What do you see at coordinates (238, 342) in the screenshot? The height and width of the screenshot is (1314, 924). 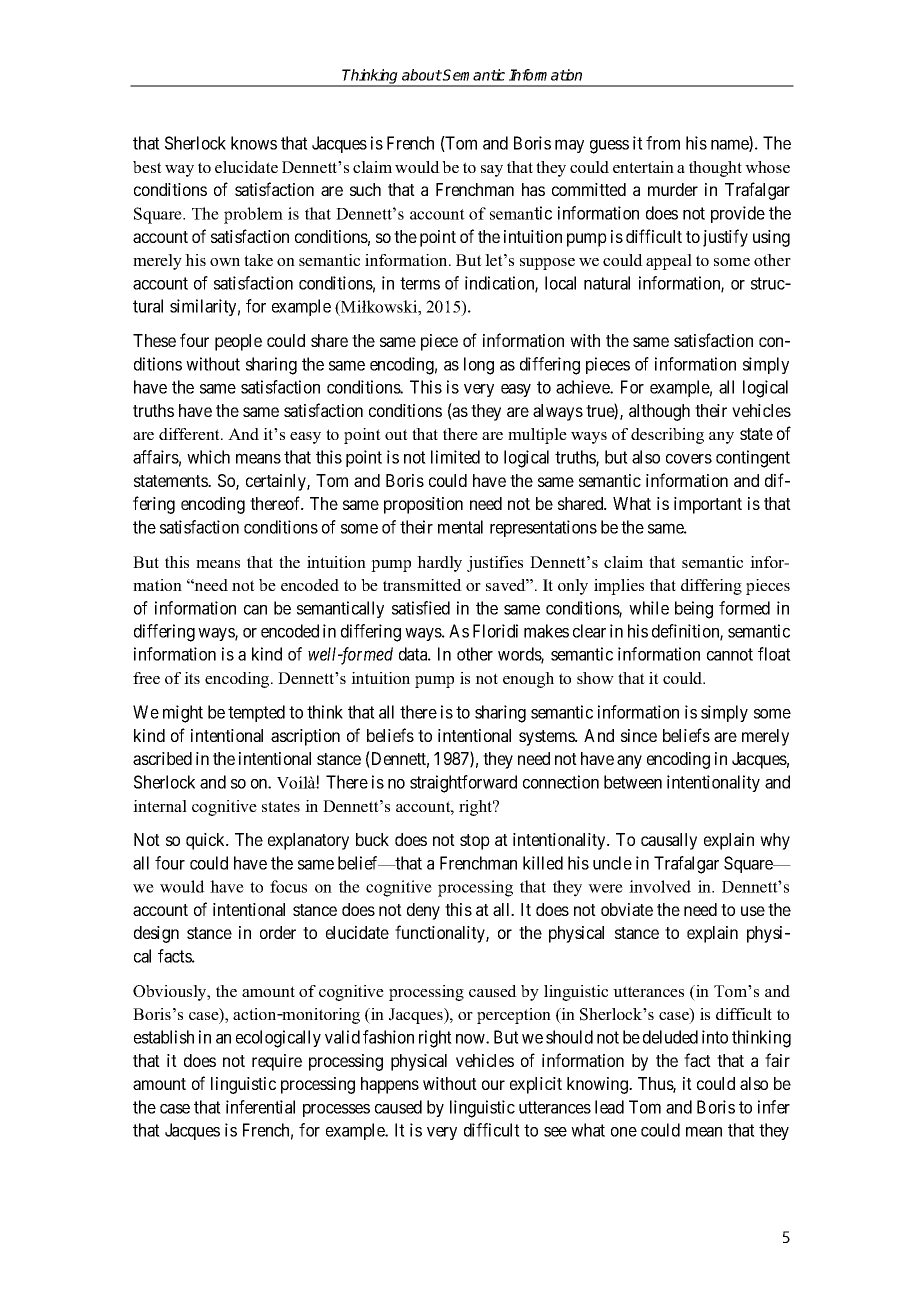 I see `people` at bounding box center [238, 342].
